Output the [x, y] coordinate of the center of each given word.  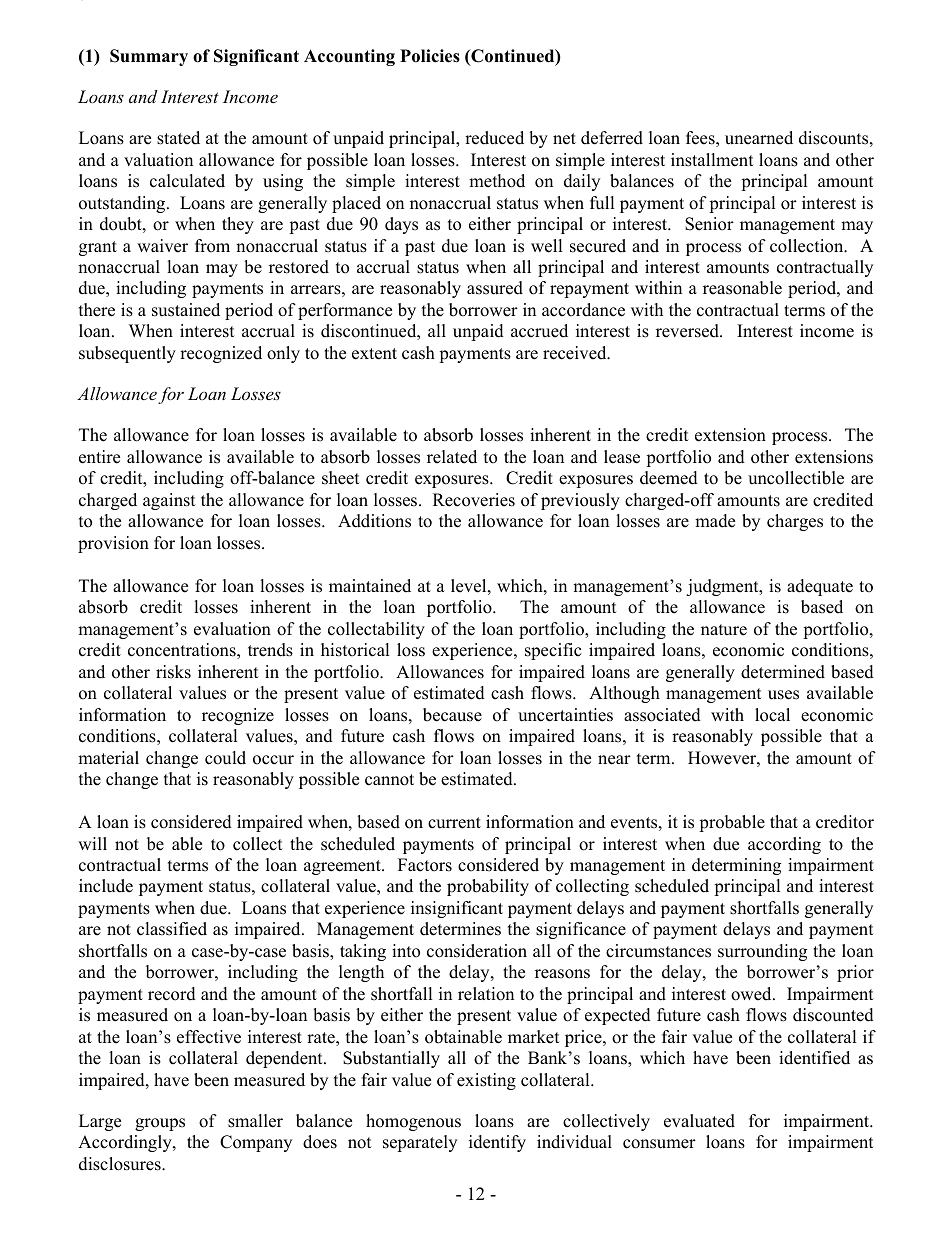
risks [173, 672]
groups [160, 1124]
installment [712, 160]
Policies [430, 56]
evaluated [699, 1121]
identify [497, 1143]
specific [553, 651]
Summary [149, 57]
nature [724, 630]
